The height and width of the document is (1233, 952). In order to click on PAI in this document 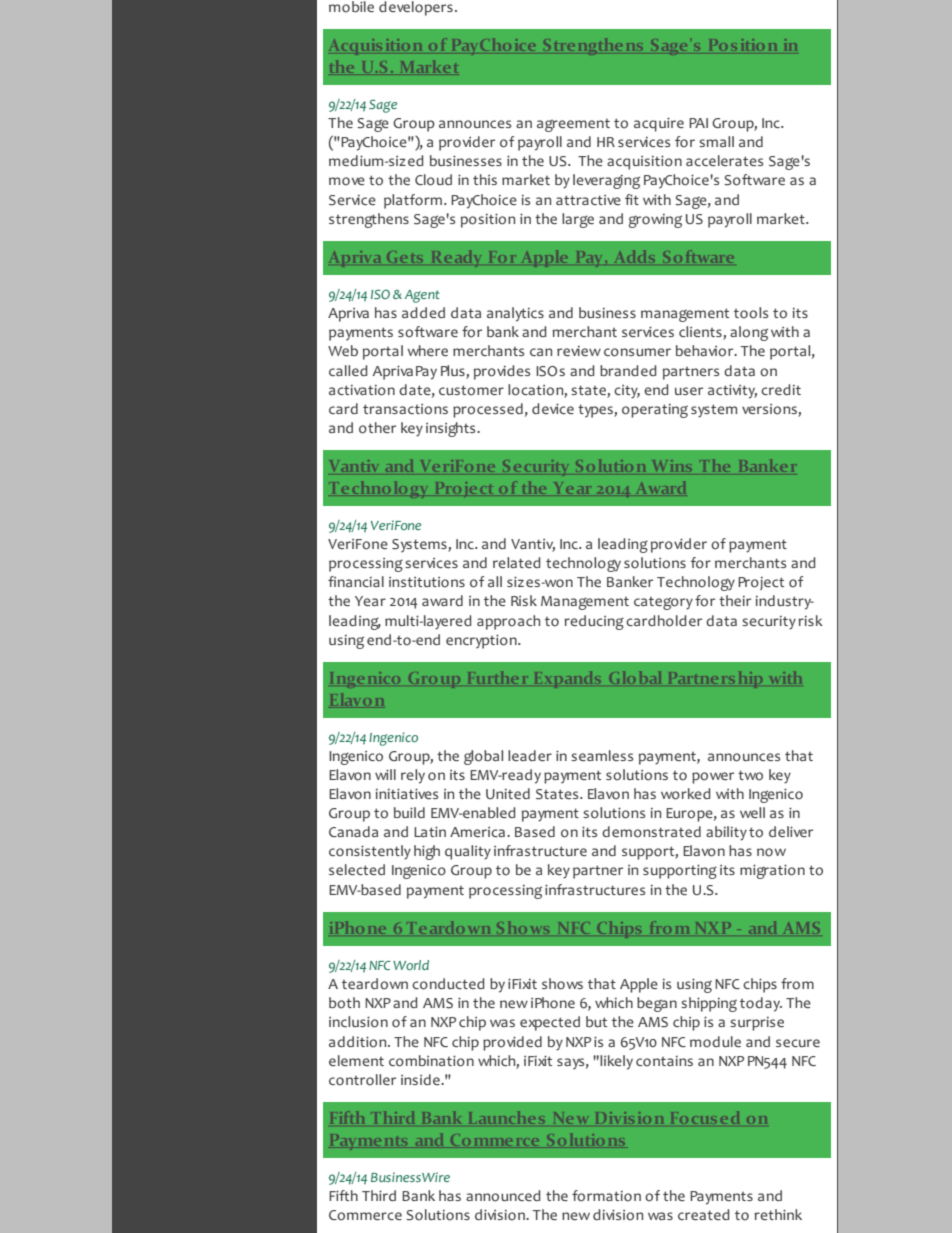, I will do `click(698, 123)`.
